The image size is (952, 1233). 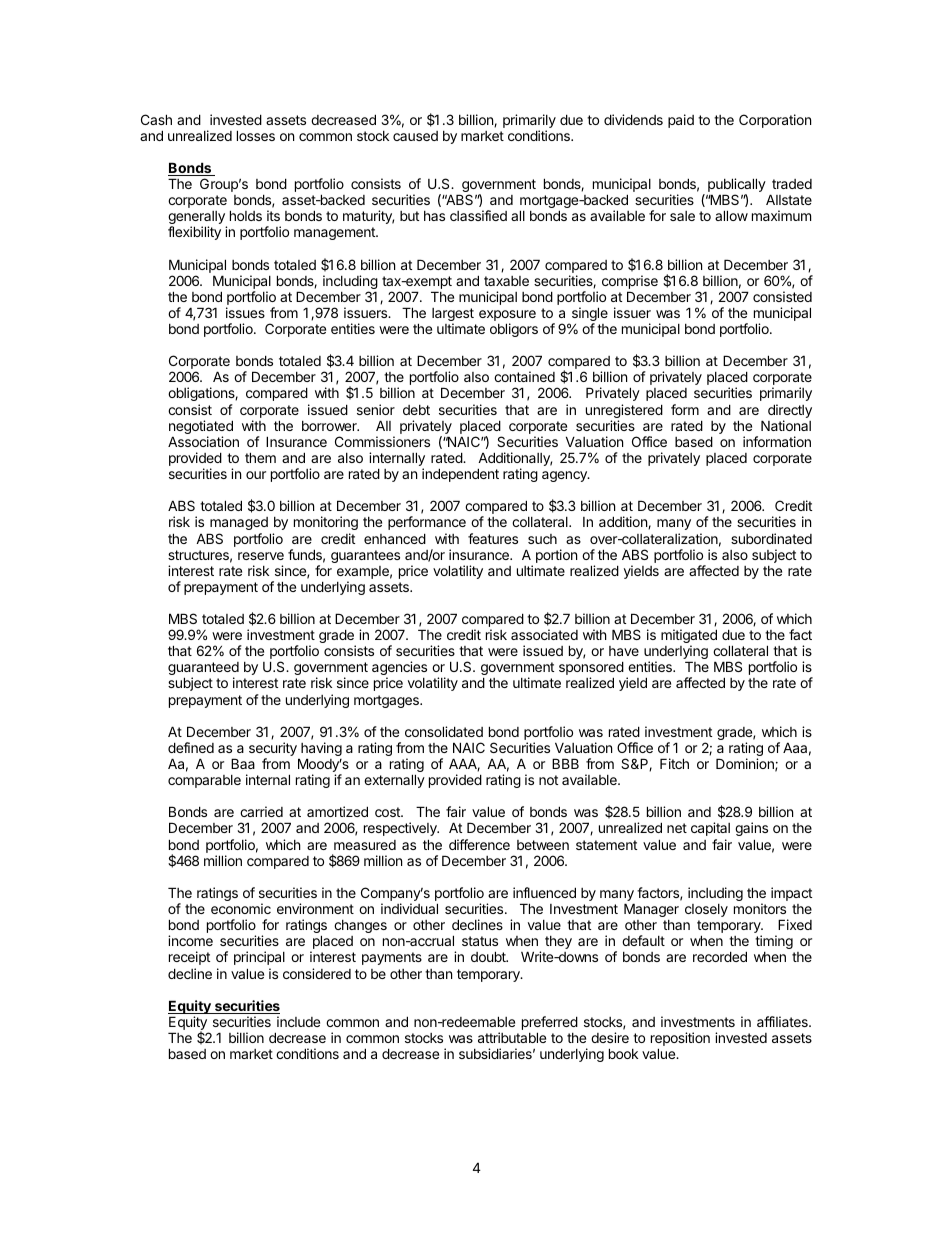 I want to click on caused, so click(x=415, y=136).
